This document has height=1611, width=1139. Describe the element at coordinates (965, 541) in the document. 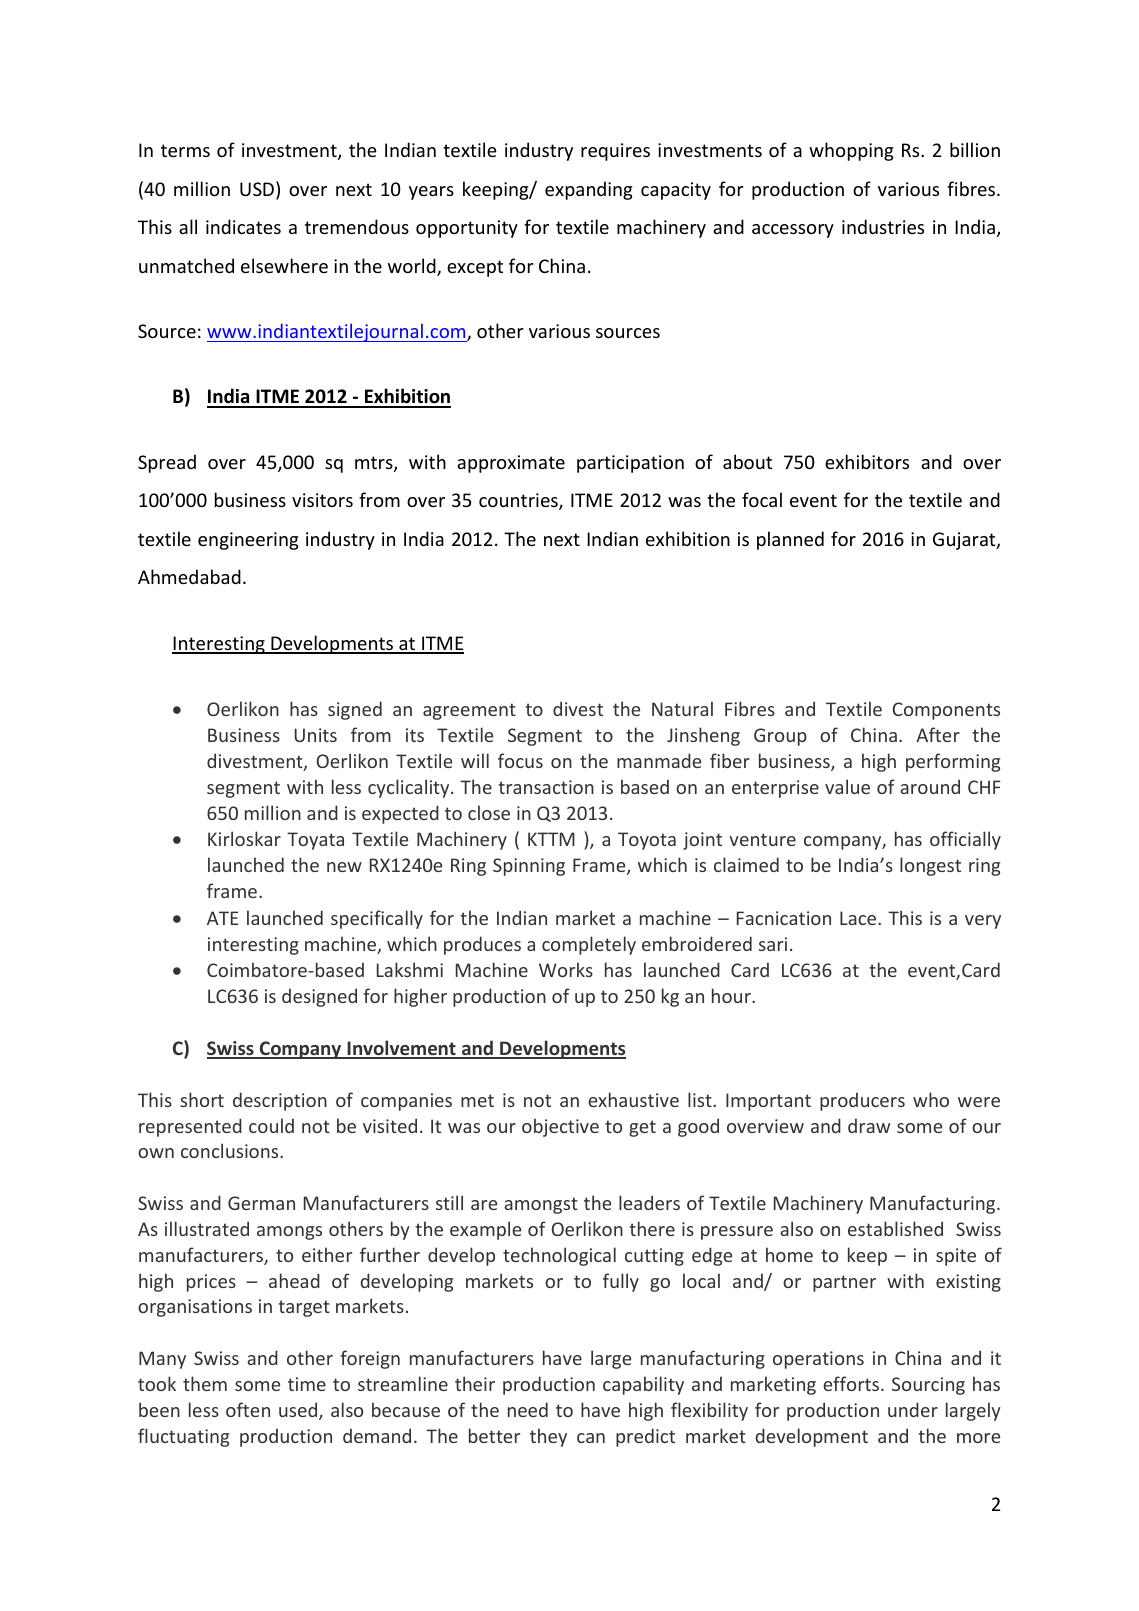

I see `Gujarat` at that location.
